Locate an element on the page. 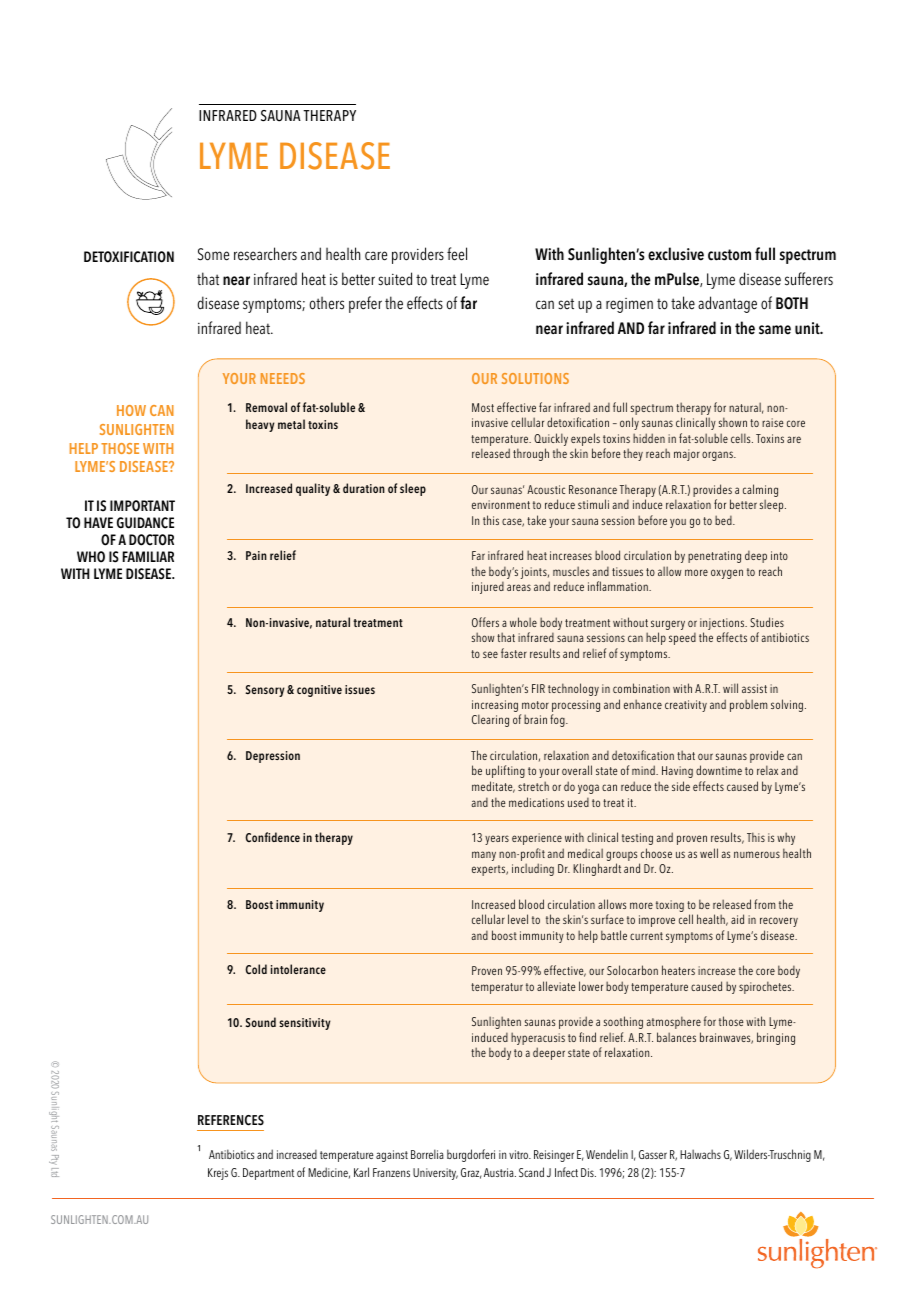 This document has width=924, height=1308. oxygen is located at coordinates (727, 574).
